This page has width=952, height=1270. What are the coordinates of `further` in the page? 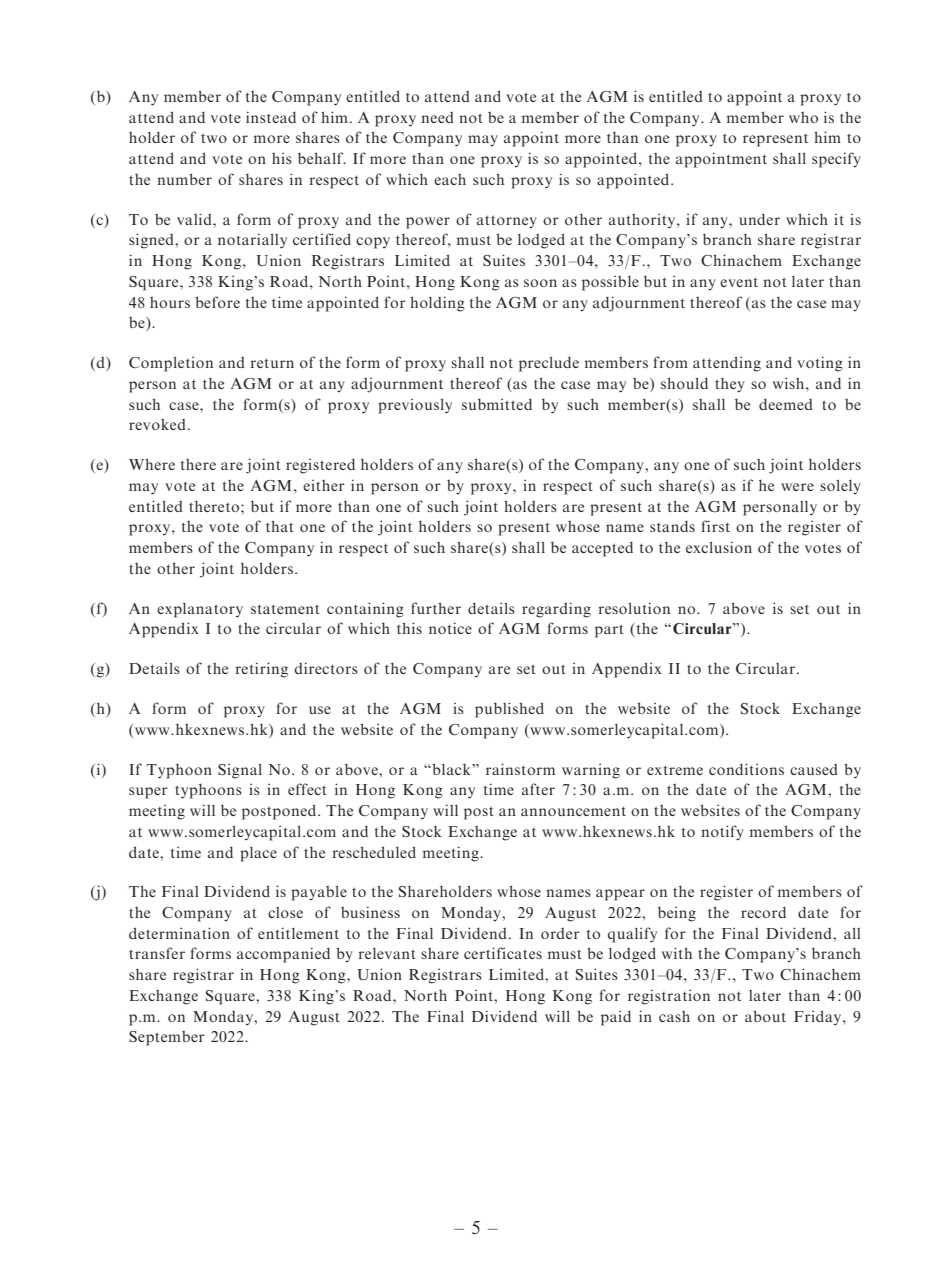 It's located at (436, 608).
